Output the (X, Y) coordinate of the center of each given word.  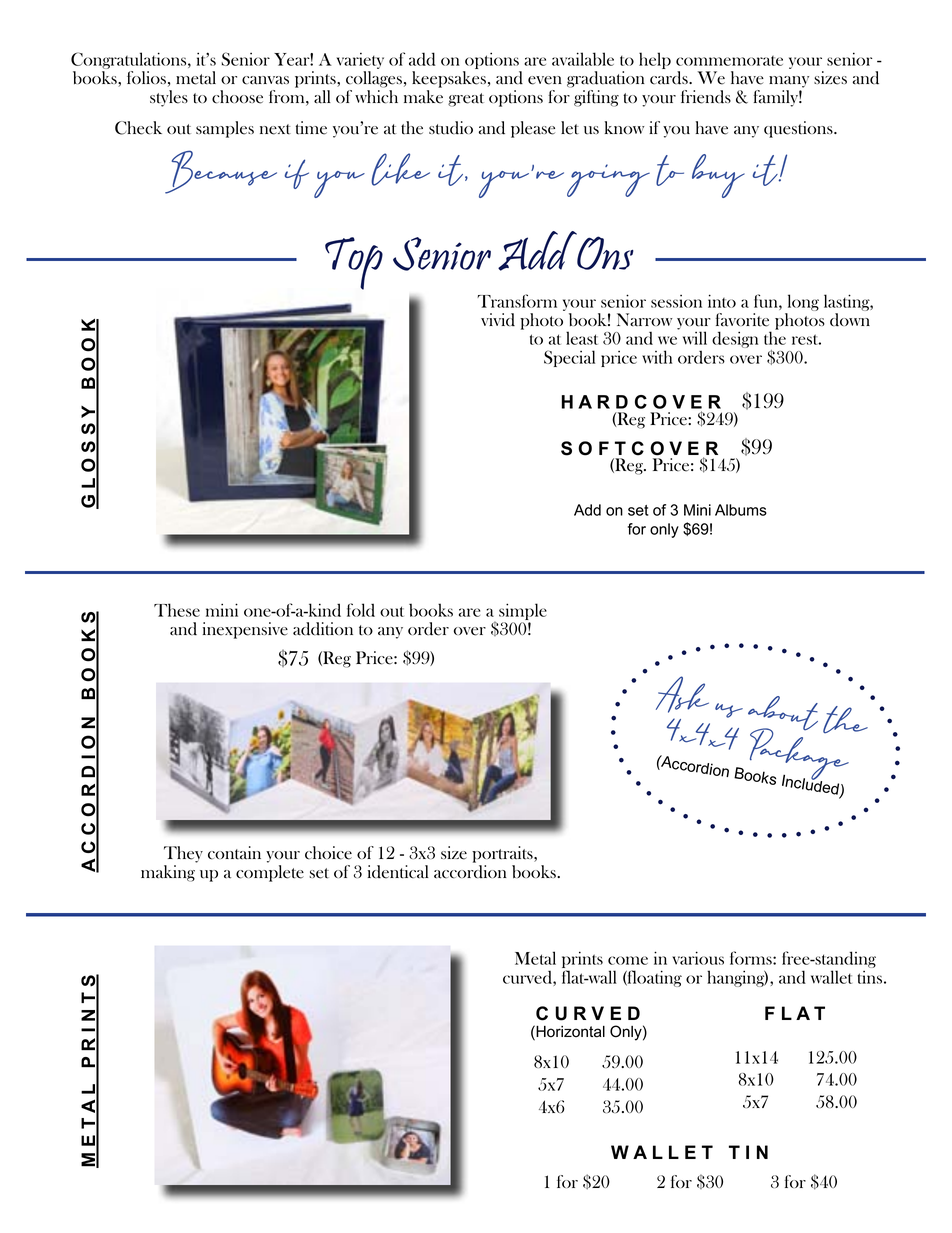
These (177, 610)
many (789, 82)
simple (523, 611)
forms (752, 958)
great (466, 100)
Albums (741, 510)
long (803, 302)
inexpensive (245, 630)
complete (270, 873)
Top (354, 263)
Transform (517, 301)
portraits (503, 854)
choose (237, 97)
